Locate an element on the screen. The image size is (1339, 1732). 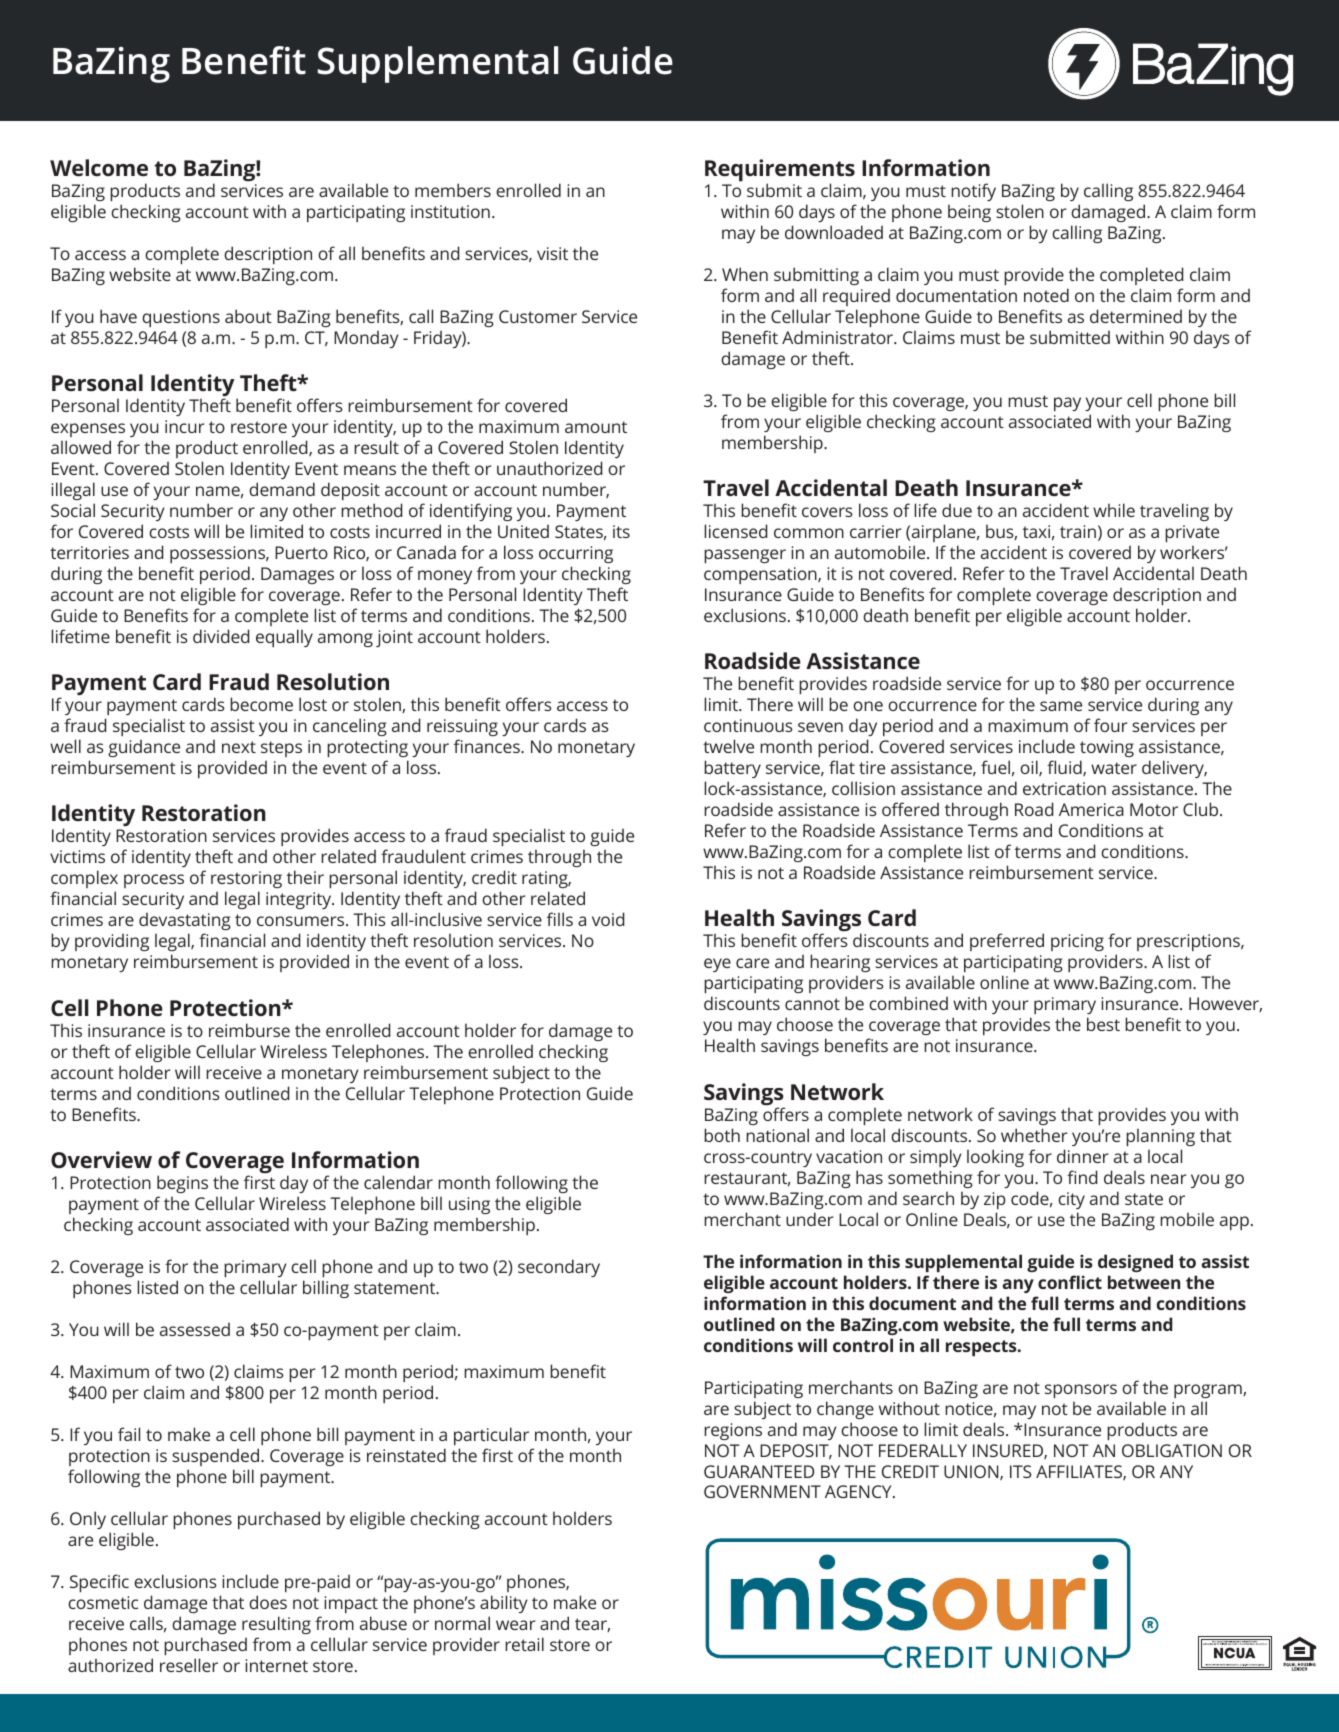
begins is located at coordinates (182, 1184).
